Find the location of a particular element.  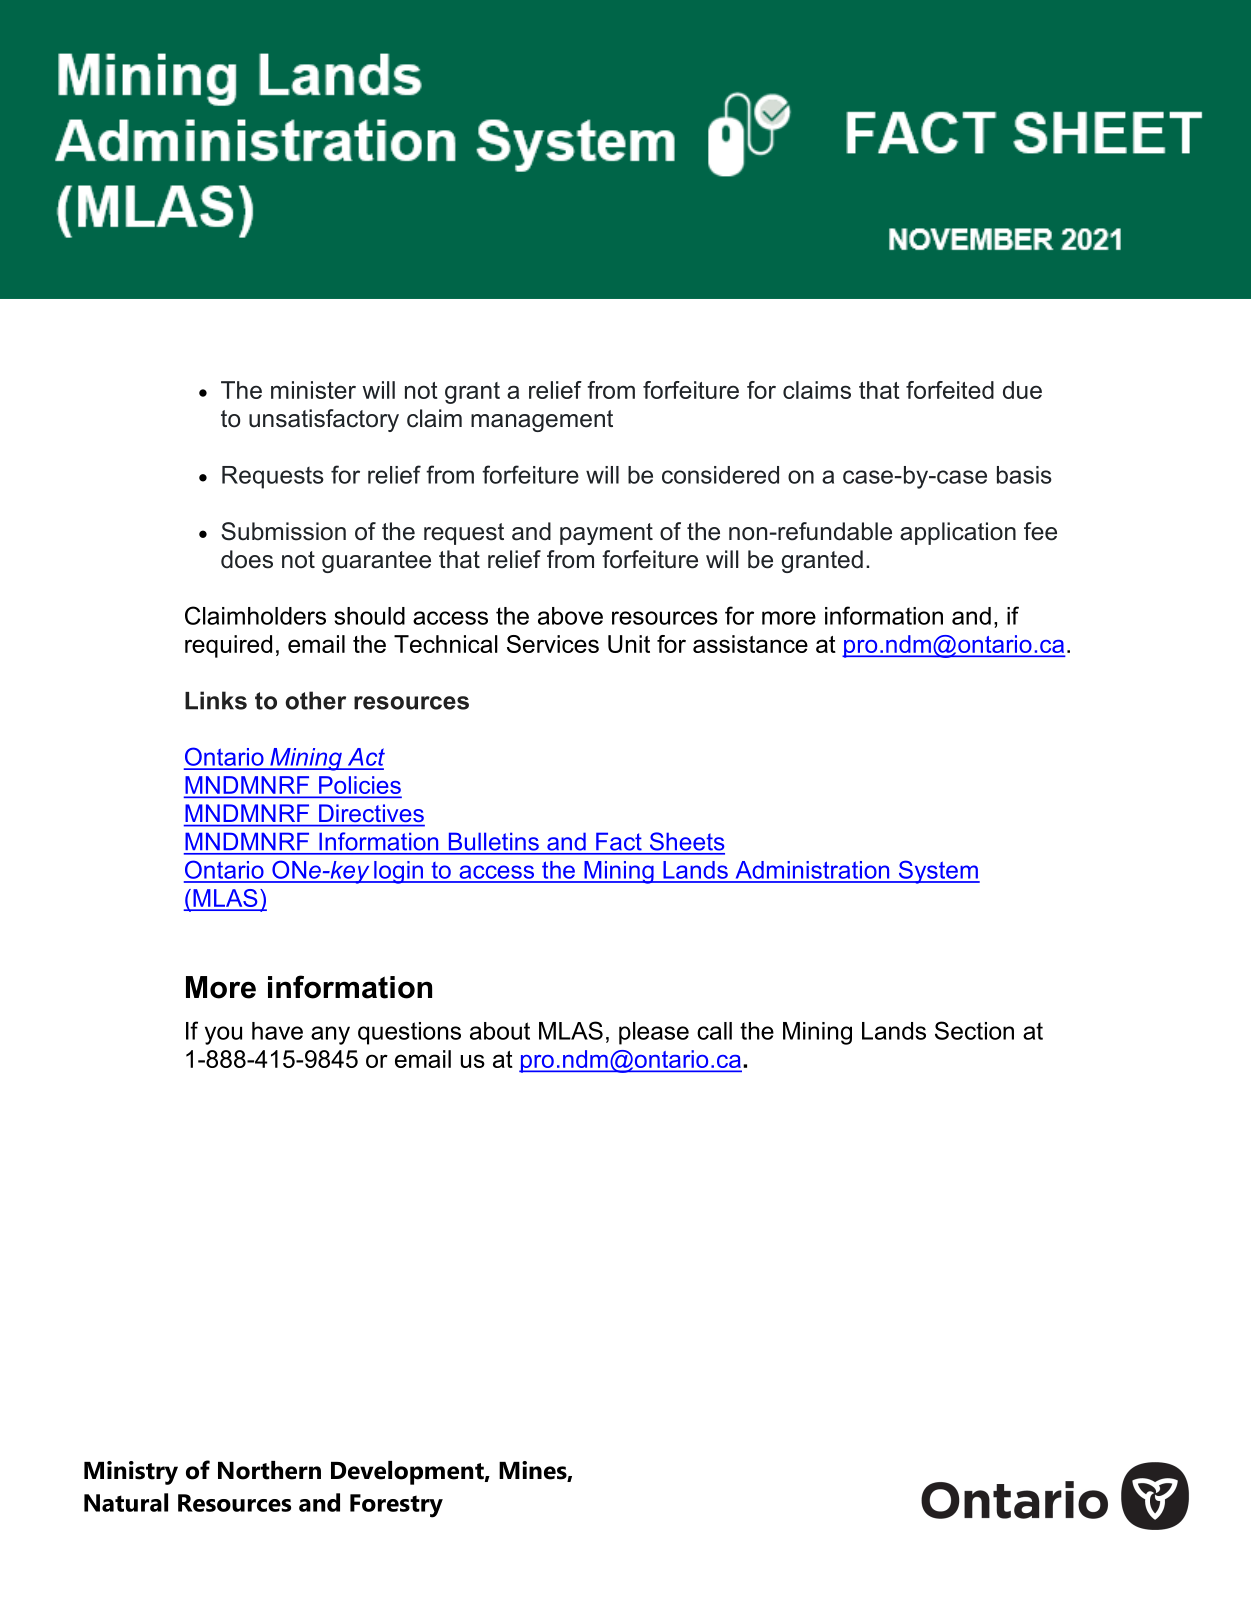

assistance is located at coordinates (750, 644).
